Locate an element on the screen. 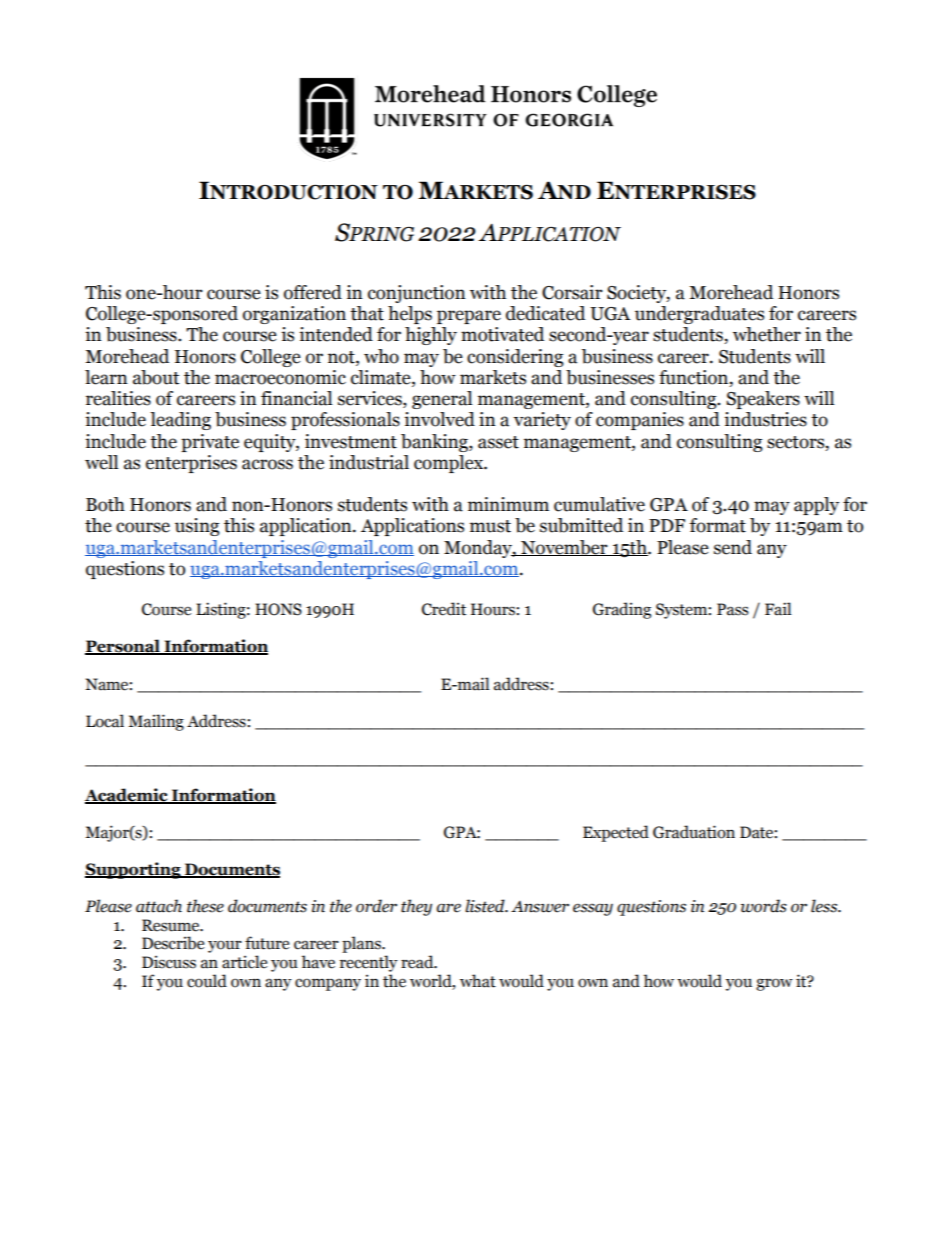 This screenshot has width=952, height=1233. prepare is located at coordinates (469, 317).
